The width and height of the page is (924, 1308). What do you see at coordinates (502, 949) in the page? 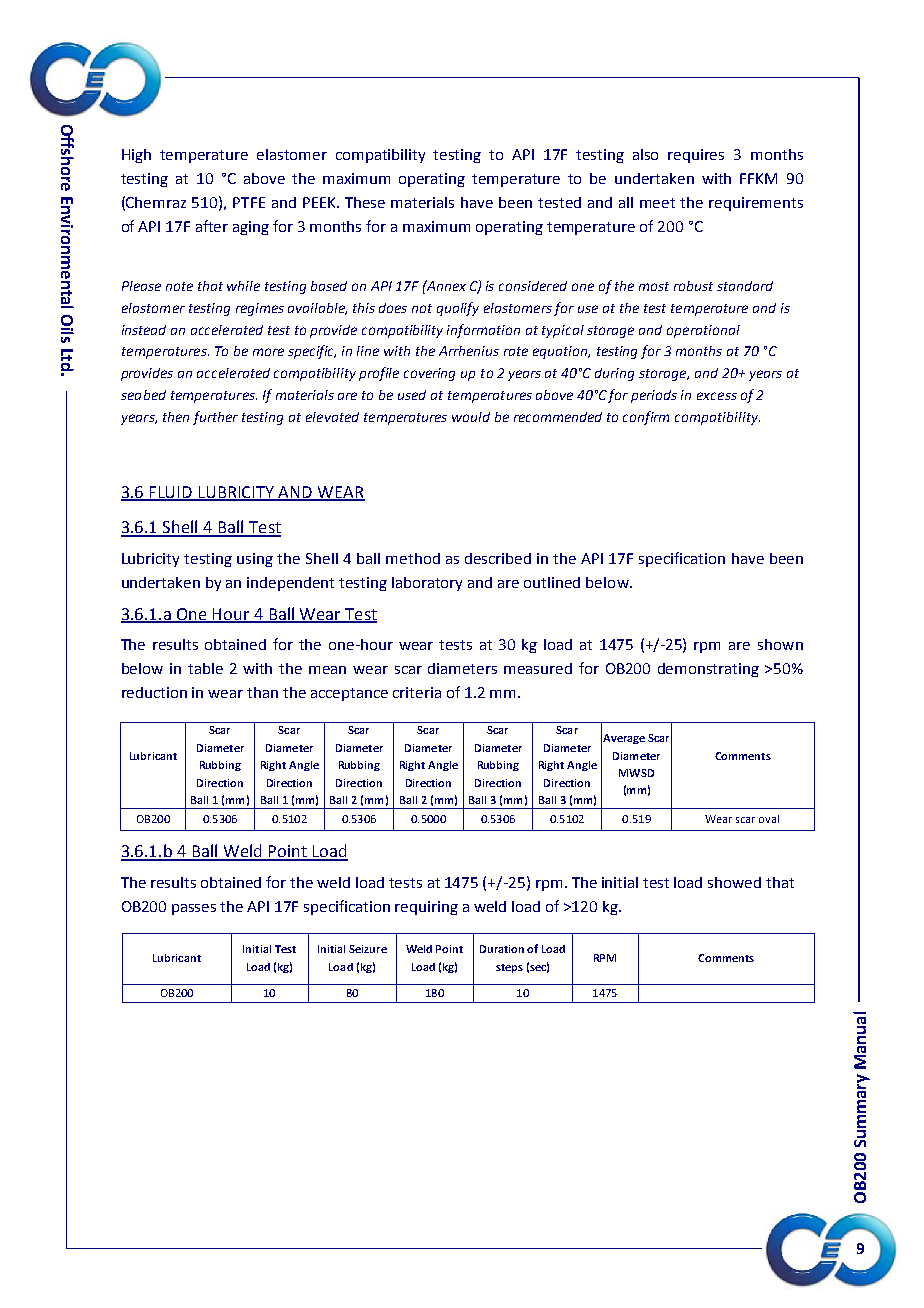
I see `Duration` at bounding box center [502, 949].
